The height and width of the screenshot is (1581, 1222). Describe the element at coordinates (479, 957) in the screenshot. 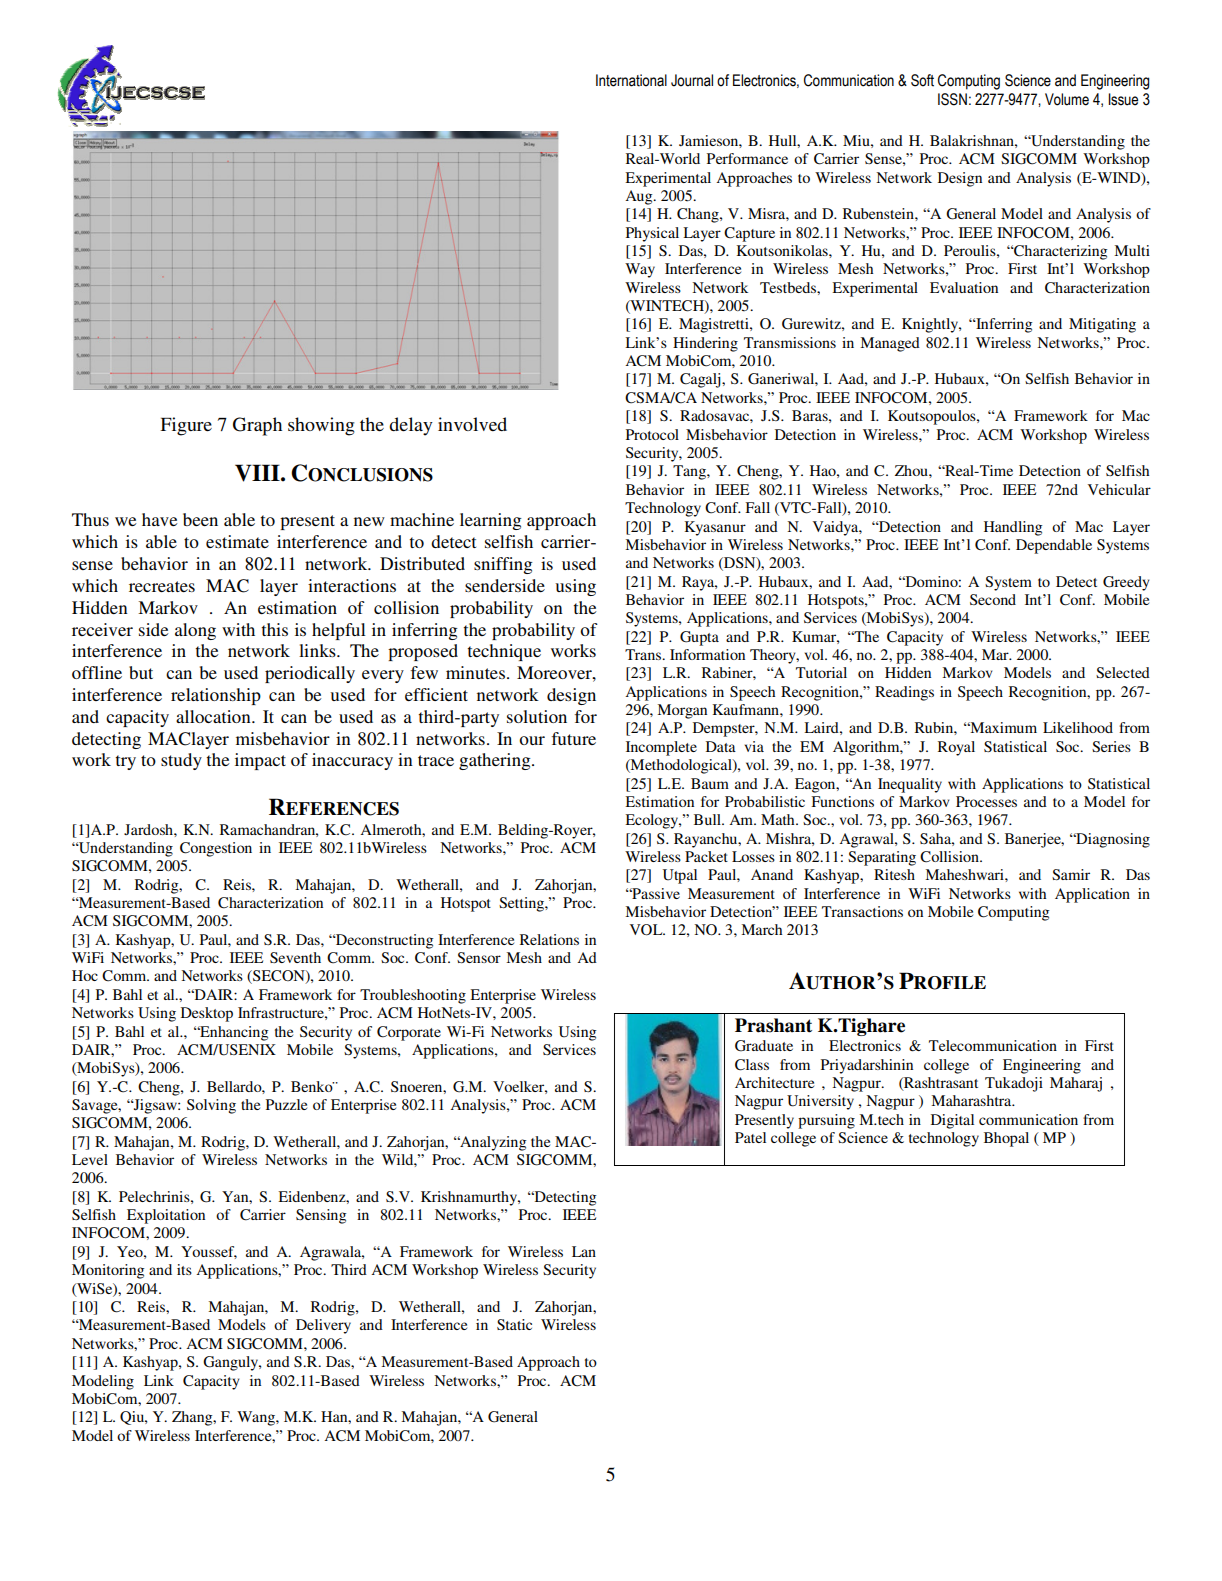

I see `Sensor` at that location.
